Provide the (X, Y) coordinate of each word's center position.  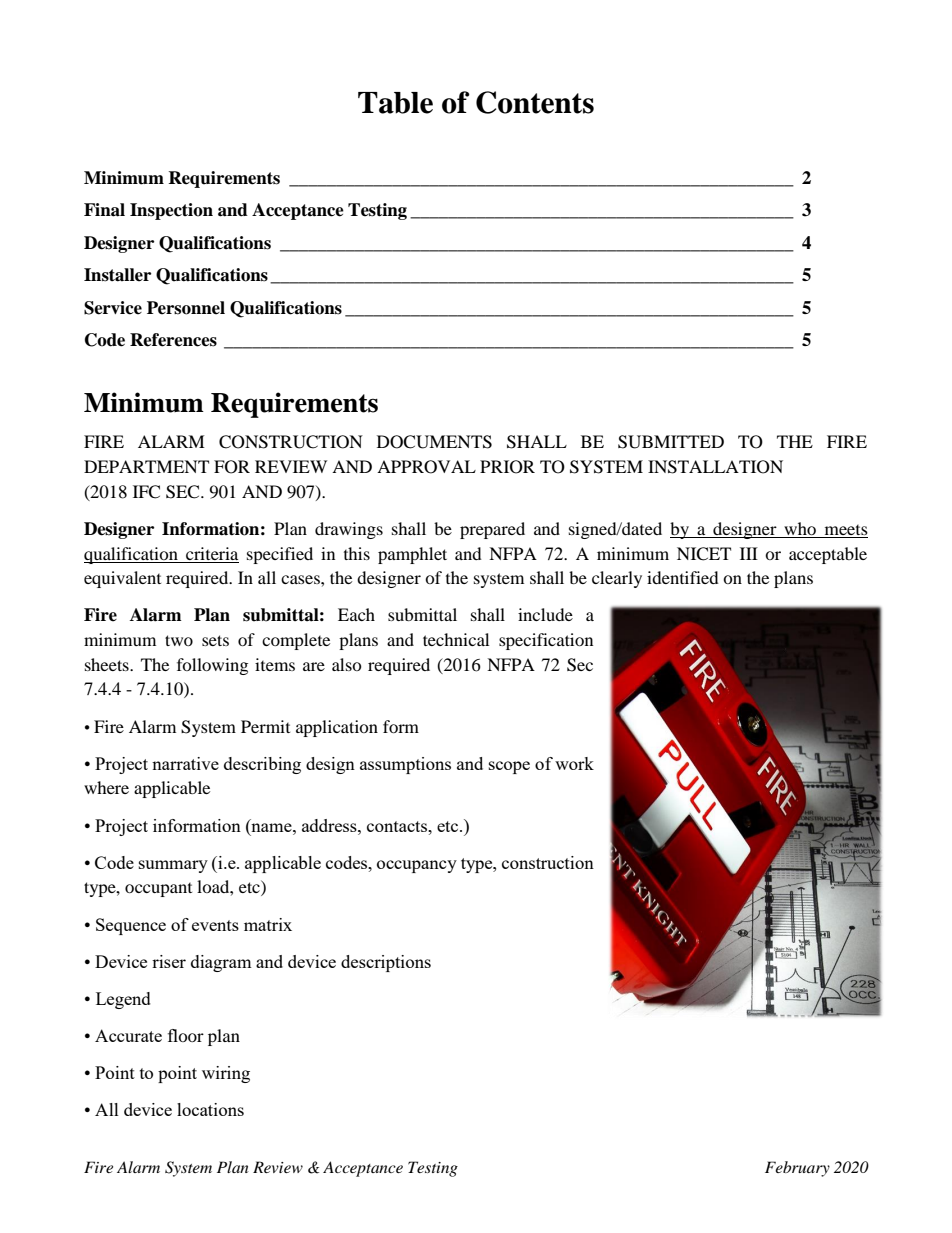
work (574, 763)
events (215, 925)
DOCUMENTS (434, 442)
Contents (535, 102)
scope (509, 767)
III (749, 553)
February (797, 1169)
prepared (492, 530)
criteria (212, 553)
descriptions (386, 963)
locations (210, 1109)
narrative (185, 763)
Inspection (171, 211)
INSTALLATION (715, 467)
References (173, 340)
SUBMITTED (671, 442)
